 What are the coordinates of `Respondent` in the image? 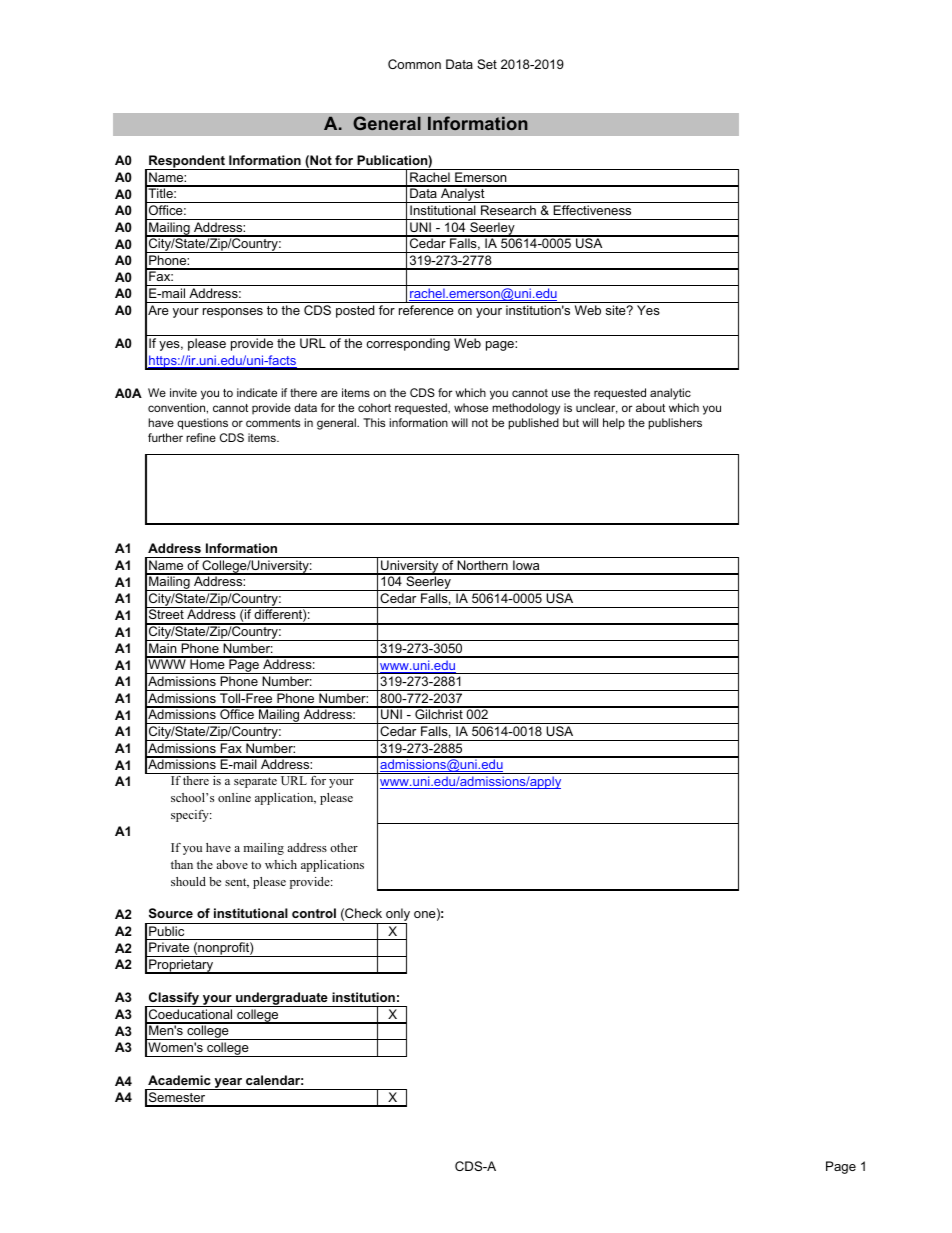 It's located at (187, 162).
